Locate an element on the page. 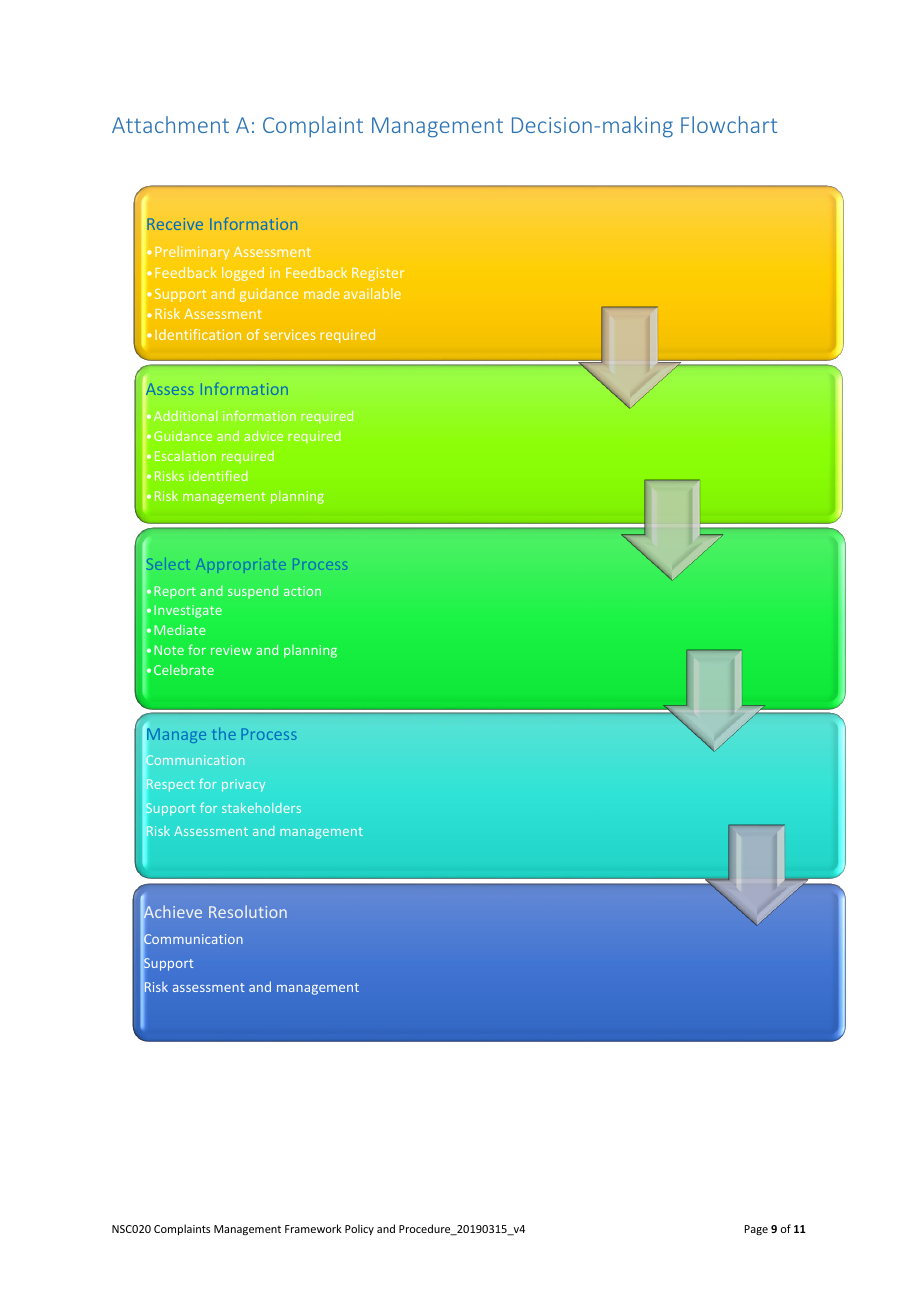 The width and height of the image is (924, 1307). suspend is located at coordinates (253, 592).
